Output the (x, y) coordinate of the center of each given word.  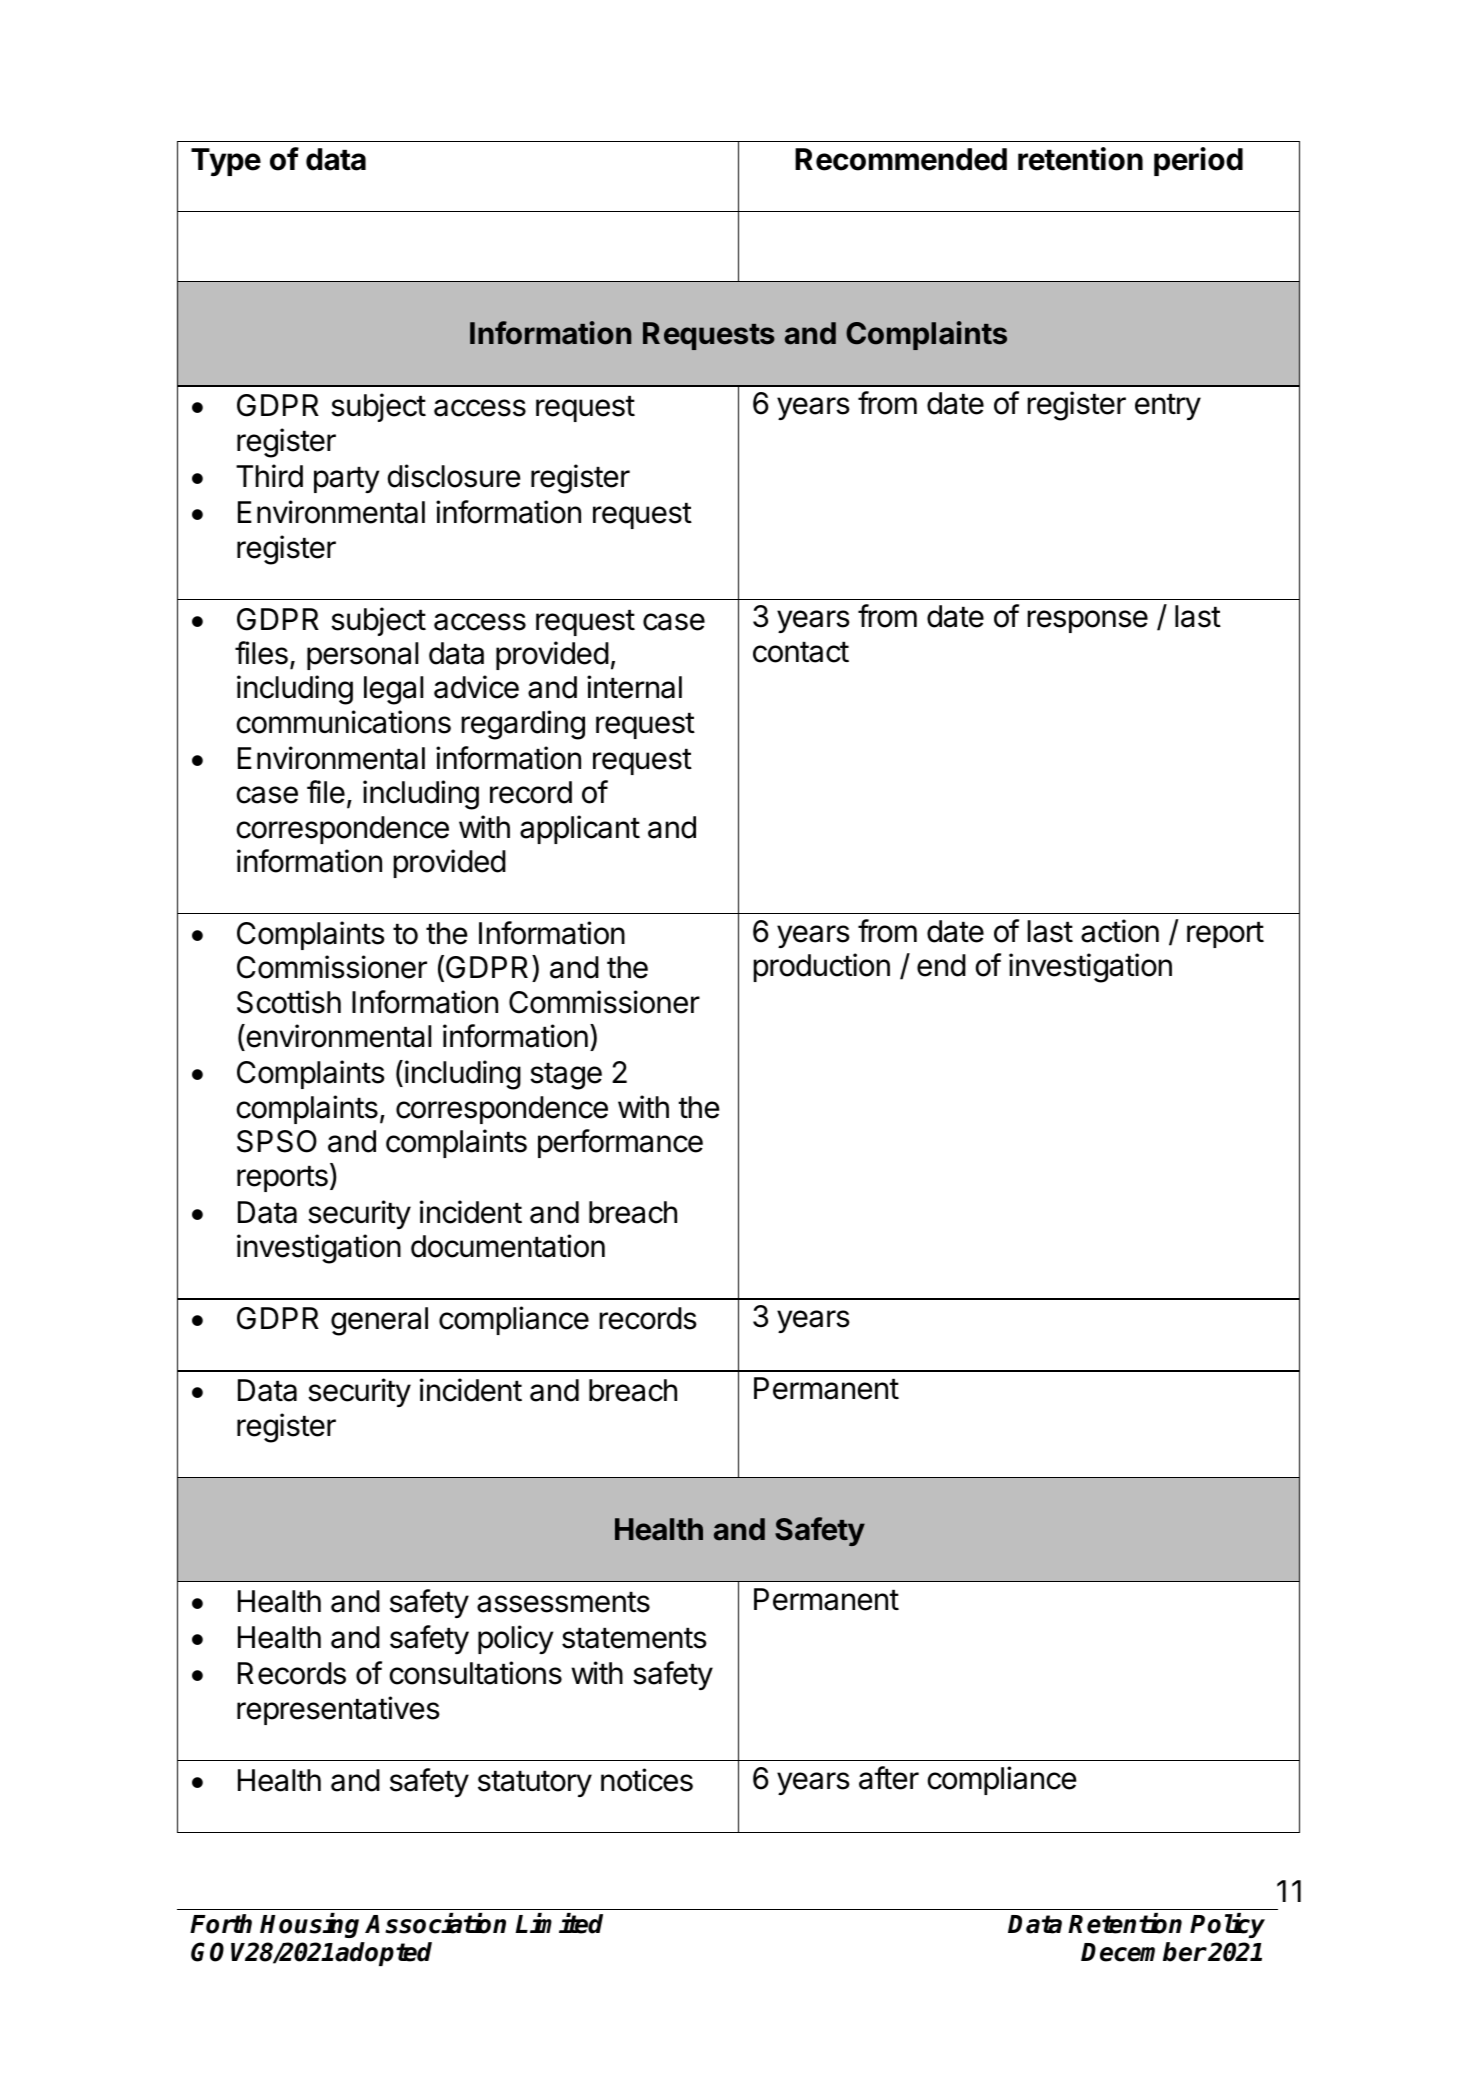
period (1198, 161)
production (821, 967)
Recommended (901, 159)
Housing (309, 1925)
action (1120, 931)
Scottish (289, 1002)
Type (226, 162)
